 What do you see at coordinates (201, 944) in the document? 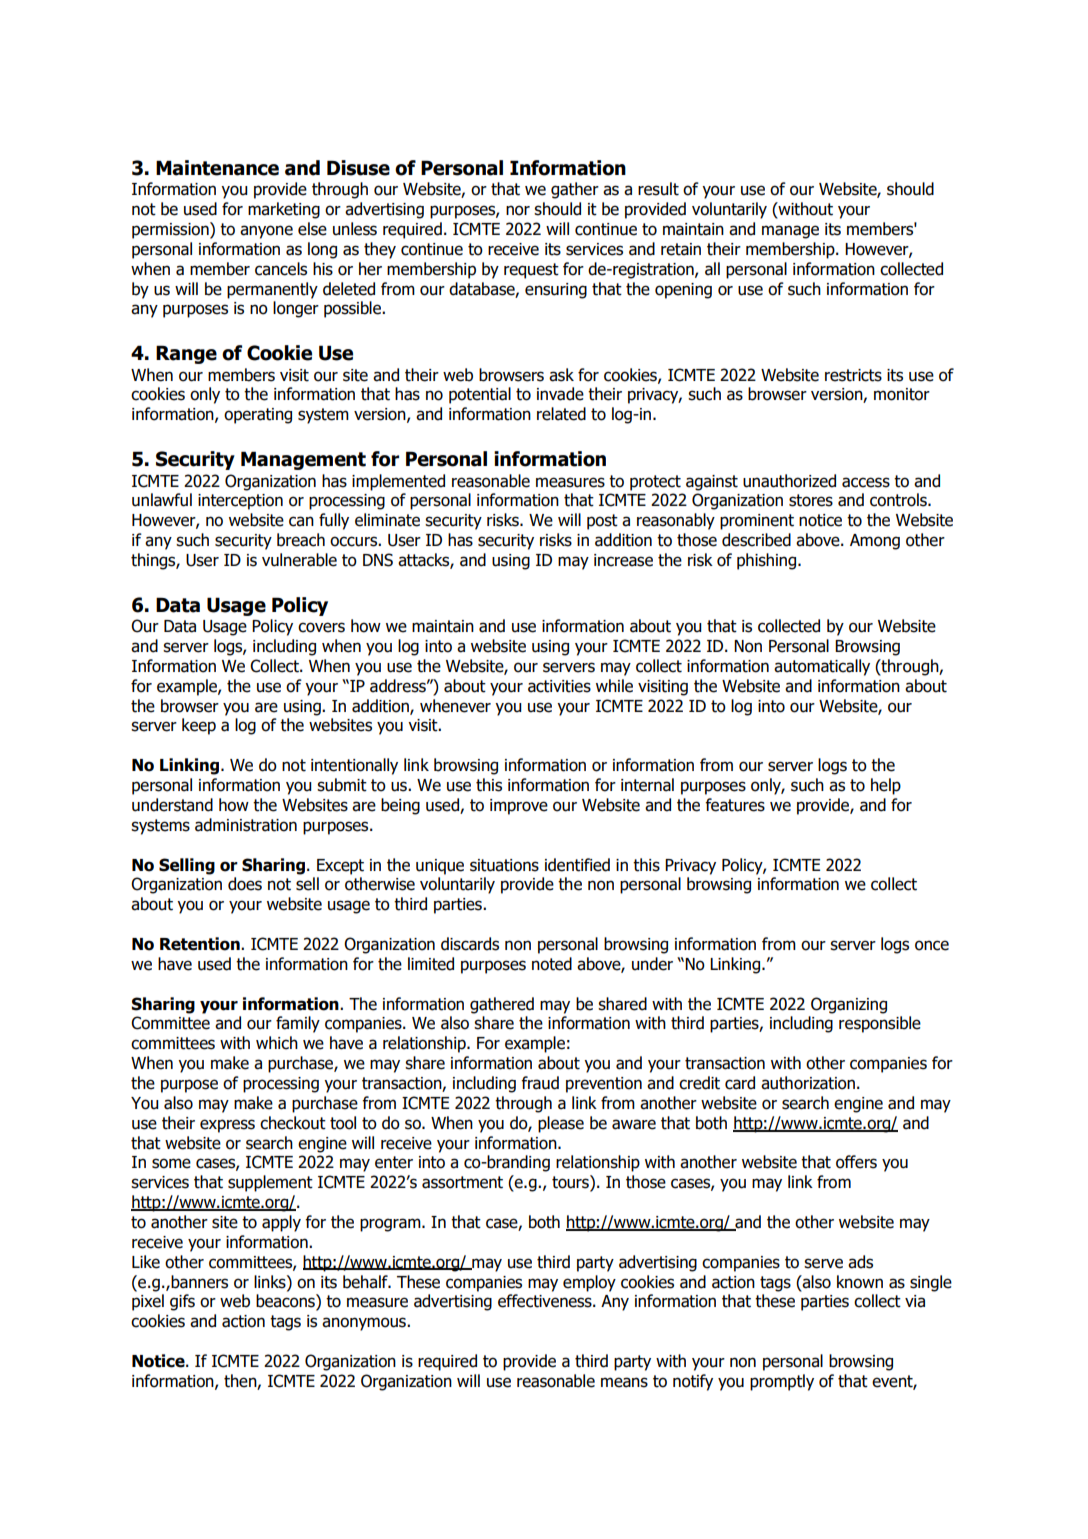
I see `Retention` at bounding box center [201, 944].
